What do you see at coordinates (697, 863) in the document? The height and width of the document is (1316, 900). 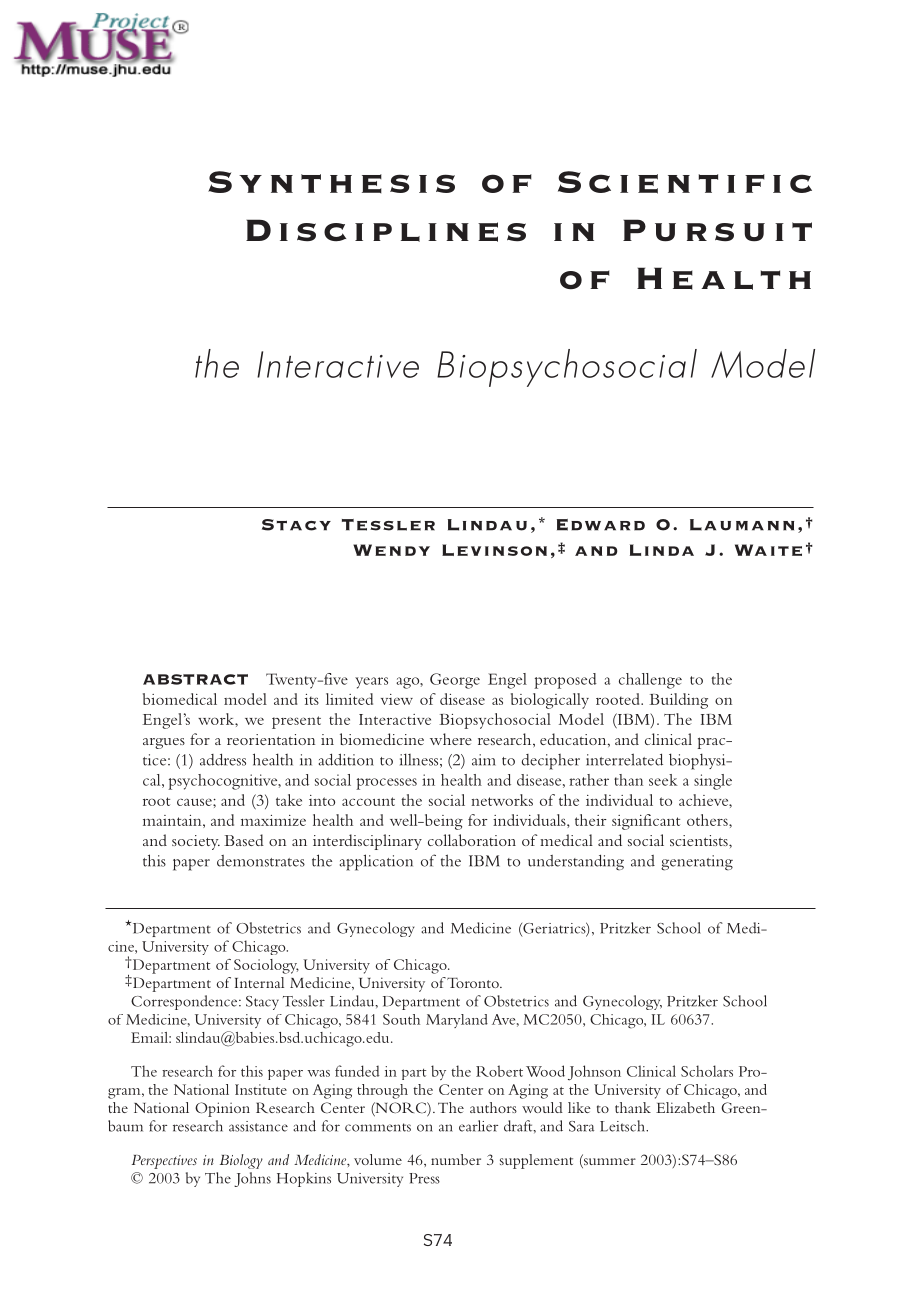 I see `generating` at bounding box center [697, 863].
